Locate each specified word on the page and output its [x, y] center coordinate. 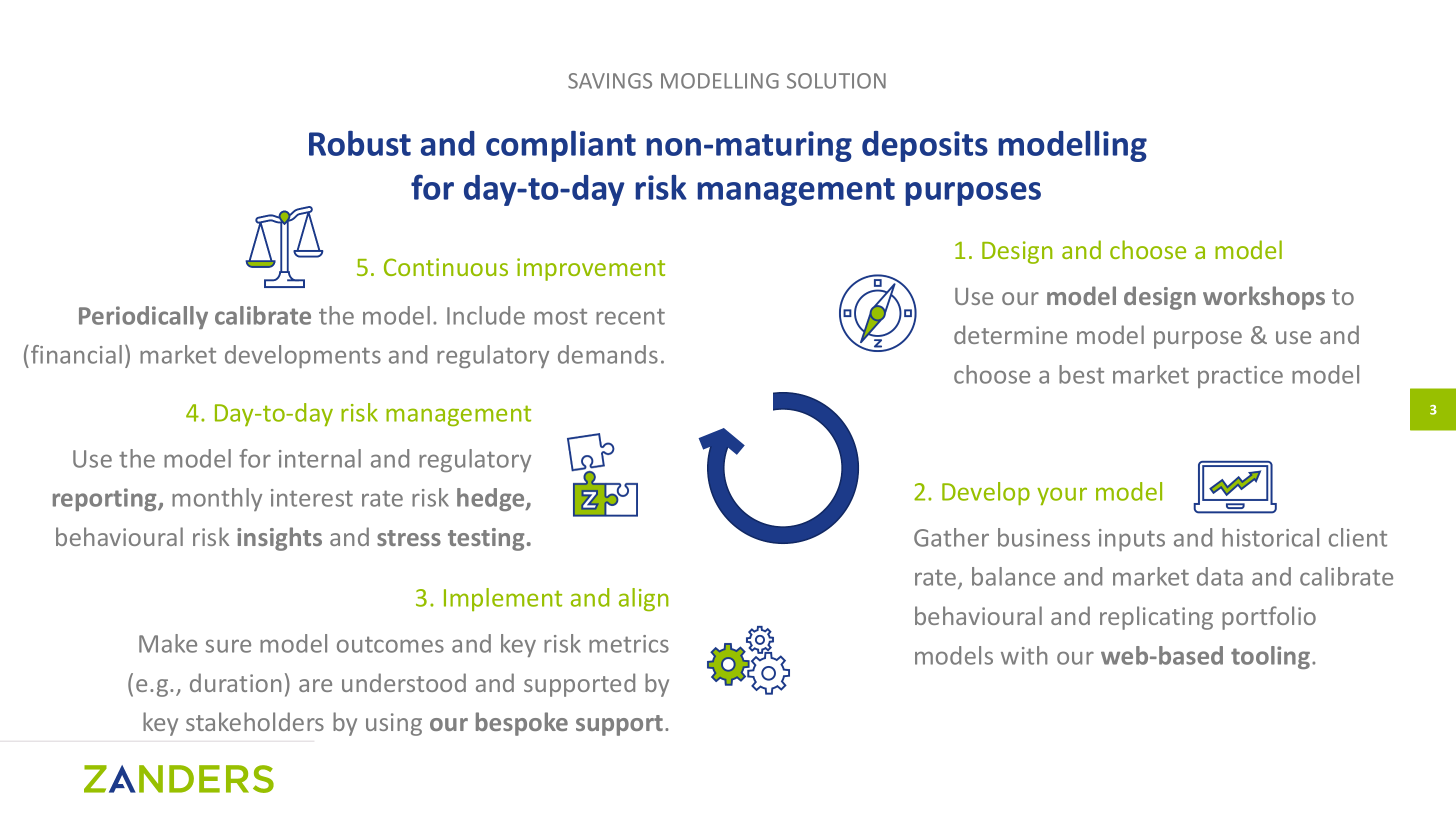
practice [1240, 377]
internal [320, 458]
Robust [360, 143]
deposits [925, 146]
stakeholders [255, 721]
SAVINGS [610, 81]
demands [608, 354]
